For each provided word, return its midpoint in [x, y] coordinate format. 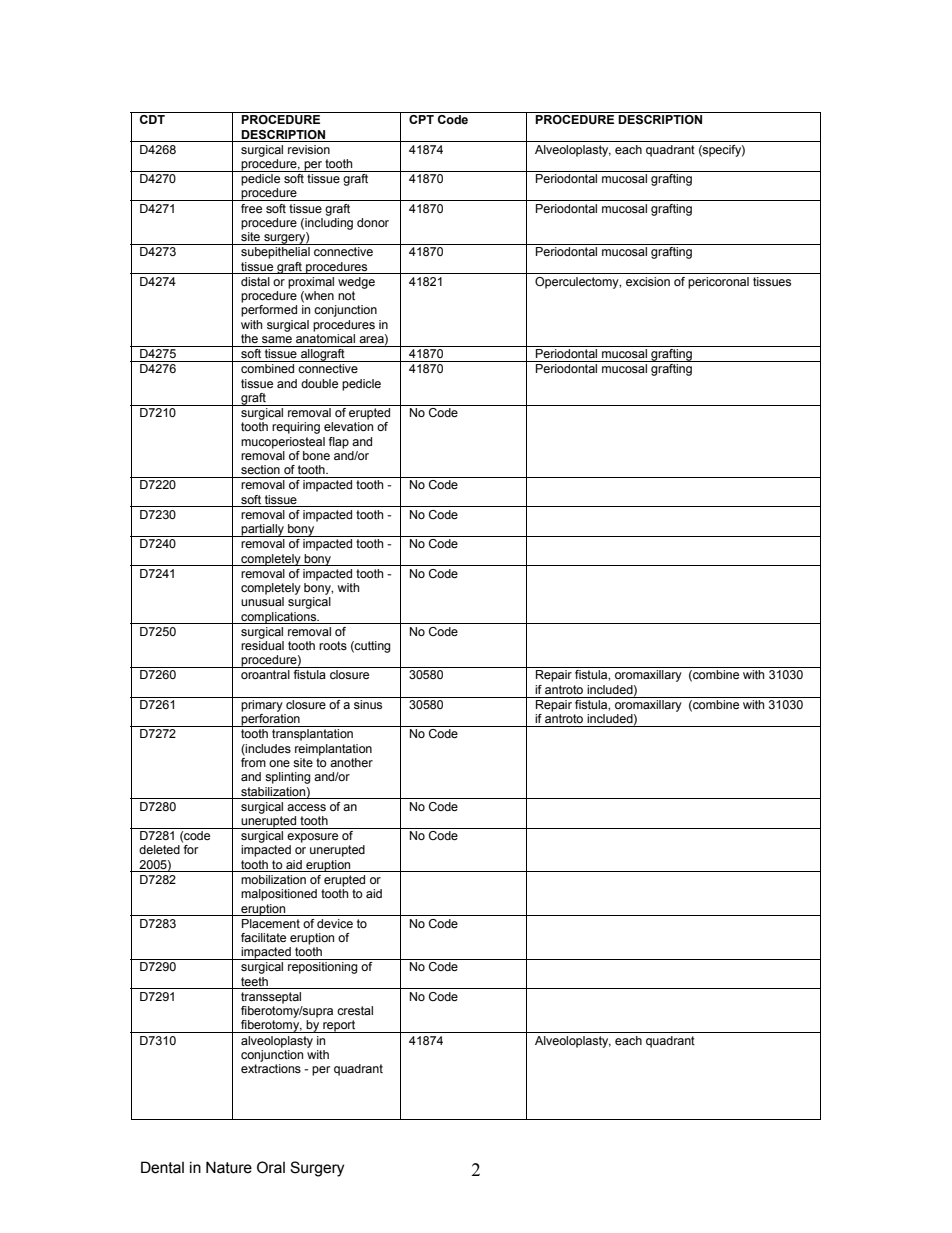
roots [333, 645]
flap [339, 443]
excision [648, 281]
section [260, 469]
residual [262, 645]
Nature [229, 1167]
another [351, 762]
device [335, 923]
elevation [348, 426]
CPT [421, 119]
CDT [152, 119]
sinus [368, 704]
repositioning [323, 968]
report [339, 1026]
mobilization [273, 879]
